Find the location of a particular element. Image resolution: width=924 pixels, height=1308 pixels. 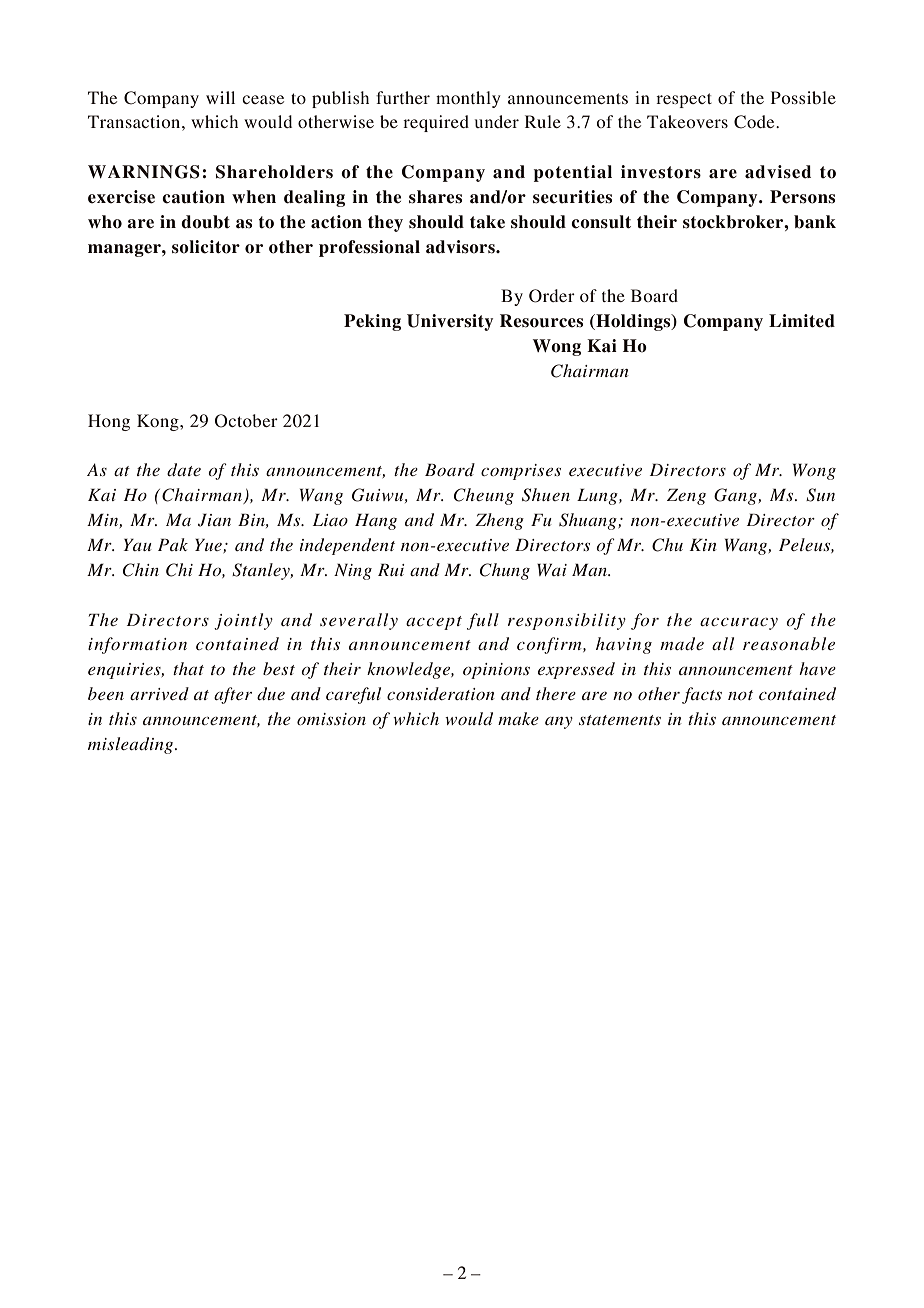

misleading is located at coordinates (132, 745).
